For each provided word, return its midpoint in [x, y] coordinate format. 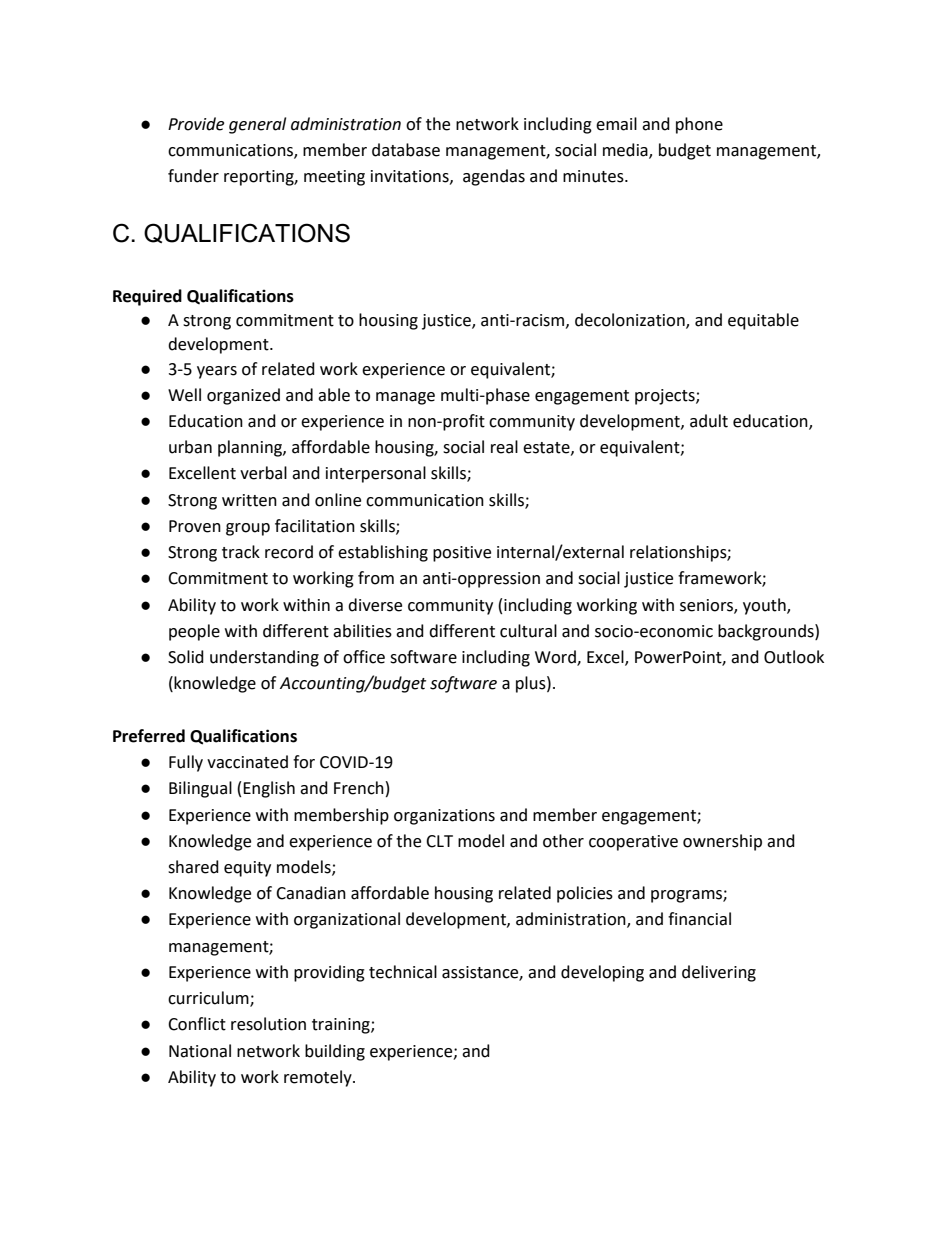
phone [699, 125]
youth [765, 606]
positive [462, 554]
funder [193, 176]
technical [403, 972]
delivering [719, 973]
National [200, 1051]
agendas [494, 177]
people [194, 632]
